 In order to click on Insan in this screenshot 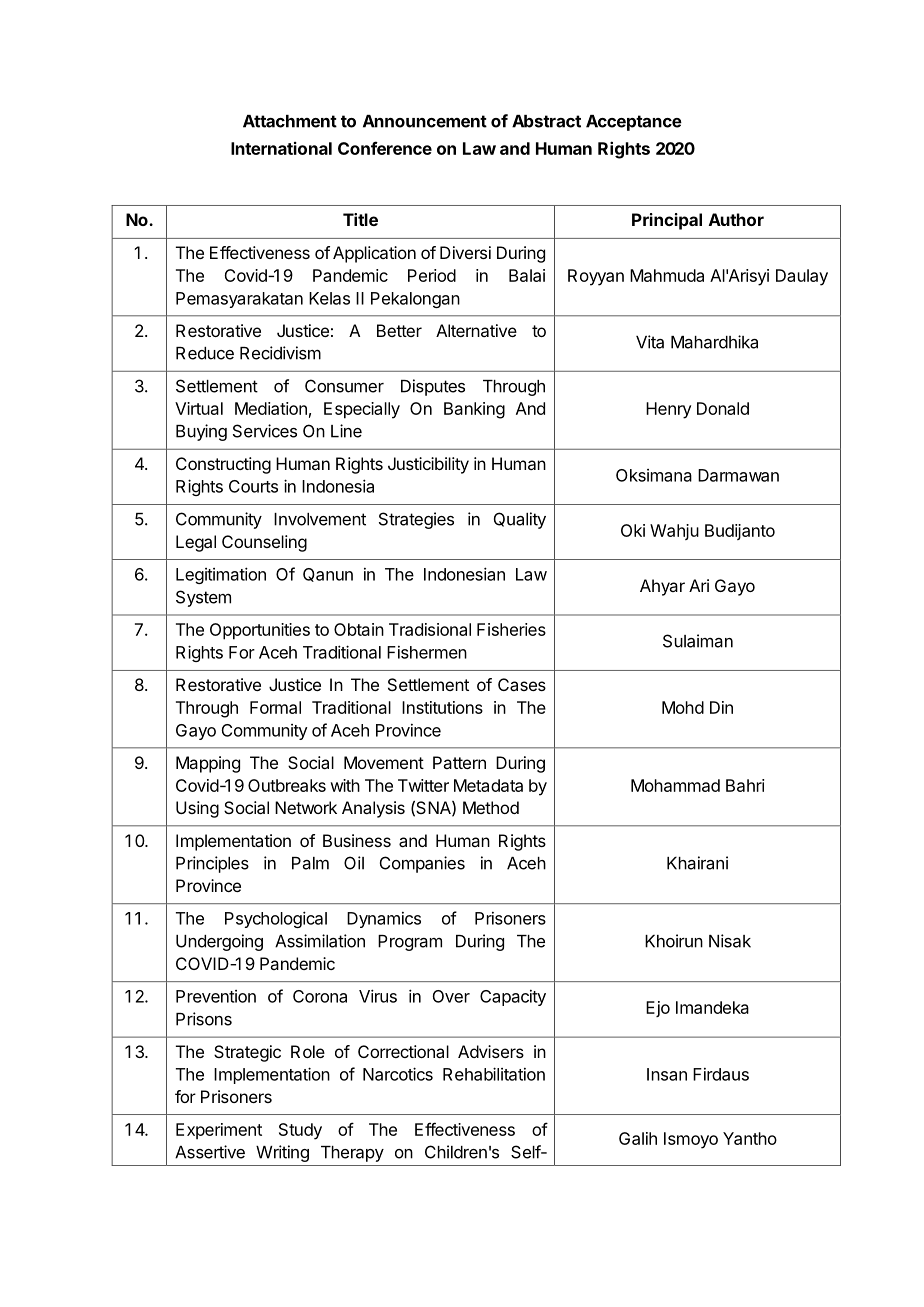, I will do `click(667, 1074)`.
